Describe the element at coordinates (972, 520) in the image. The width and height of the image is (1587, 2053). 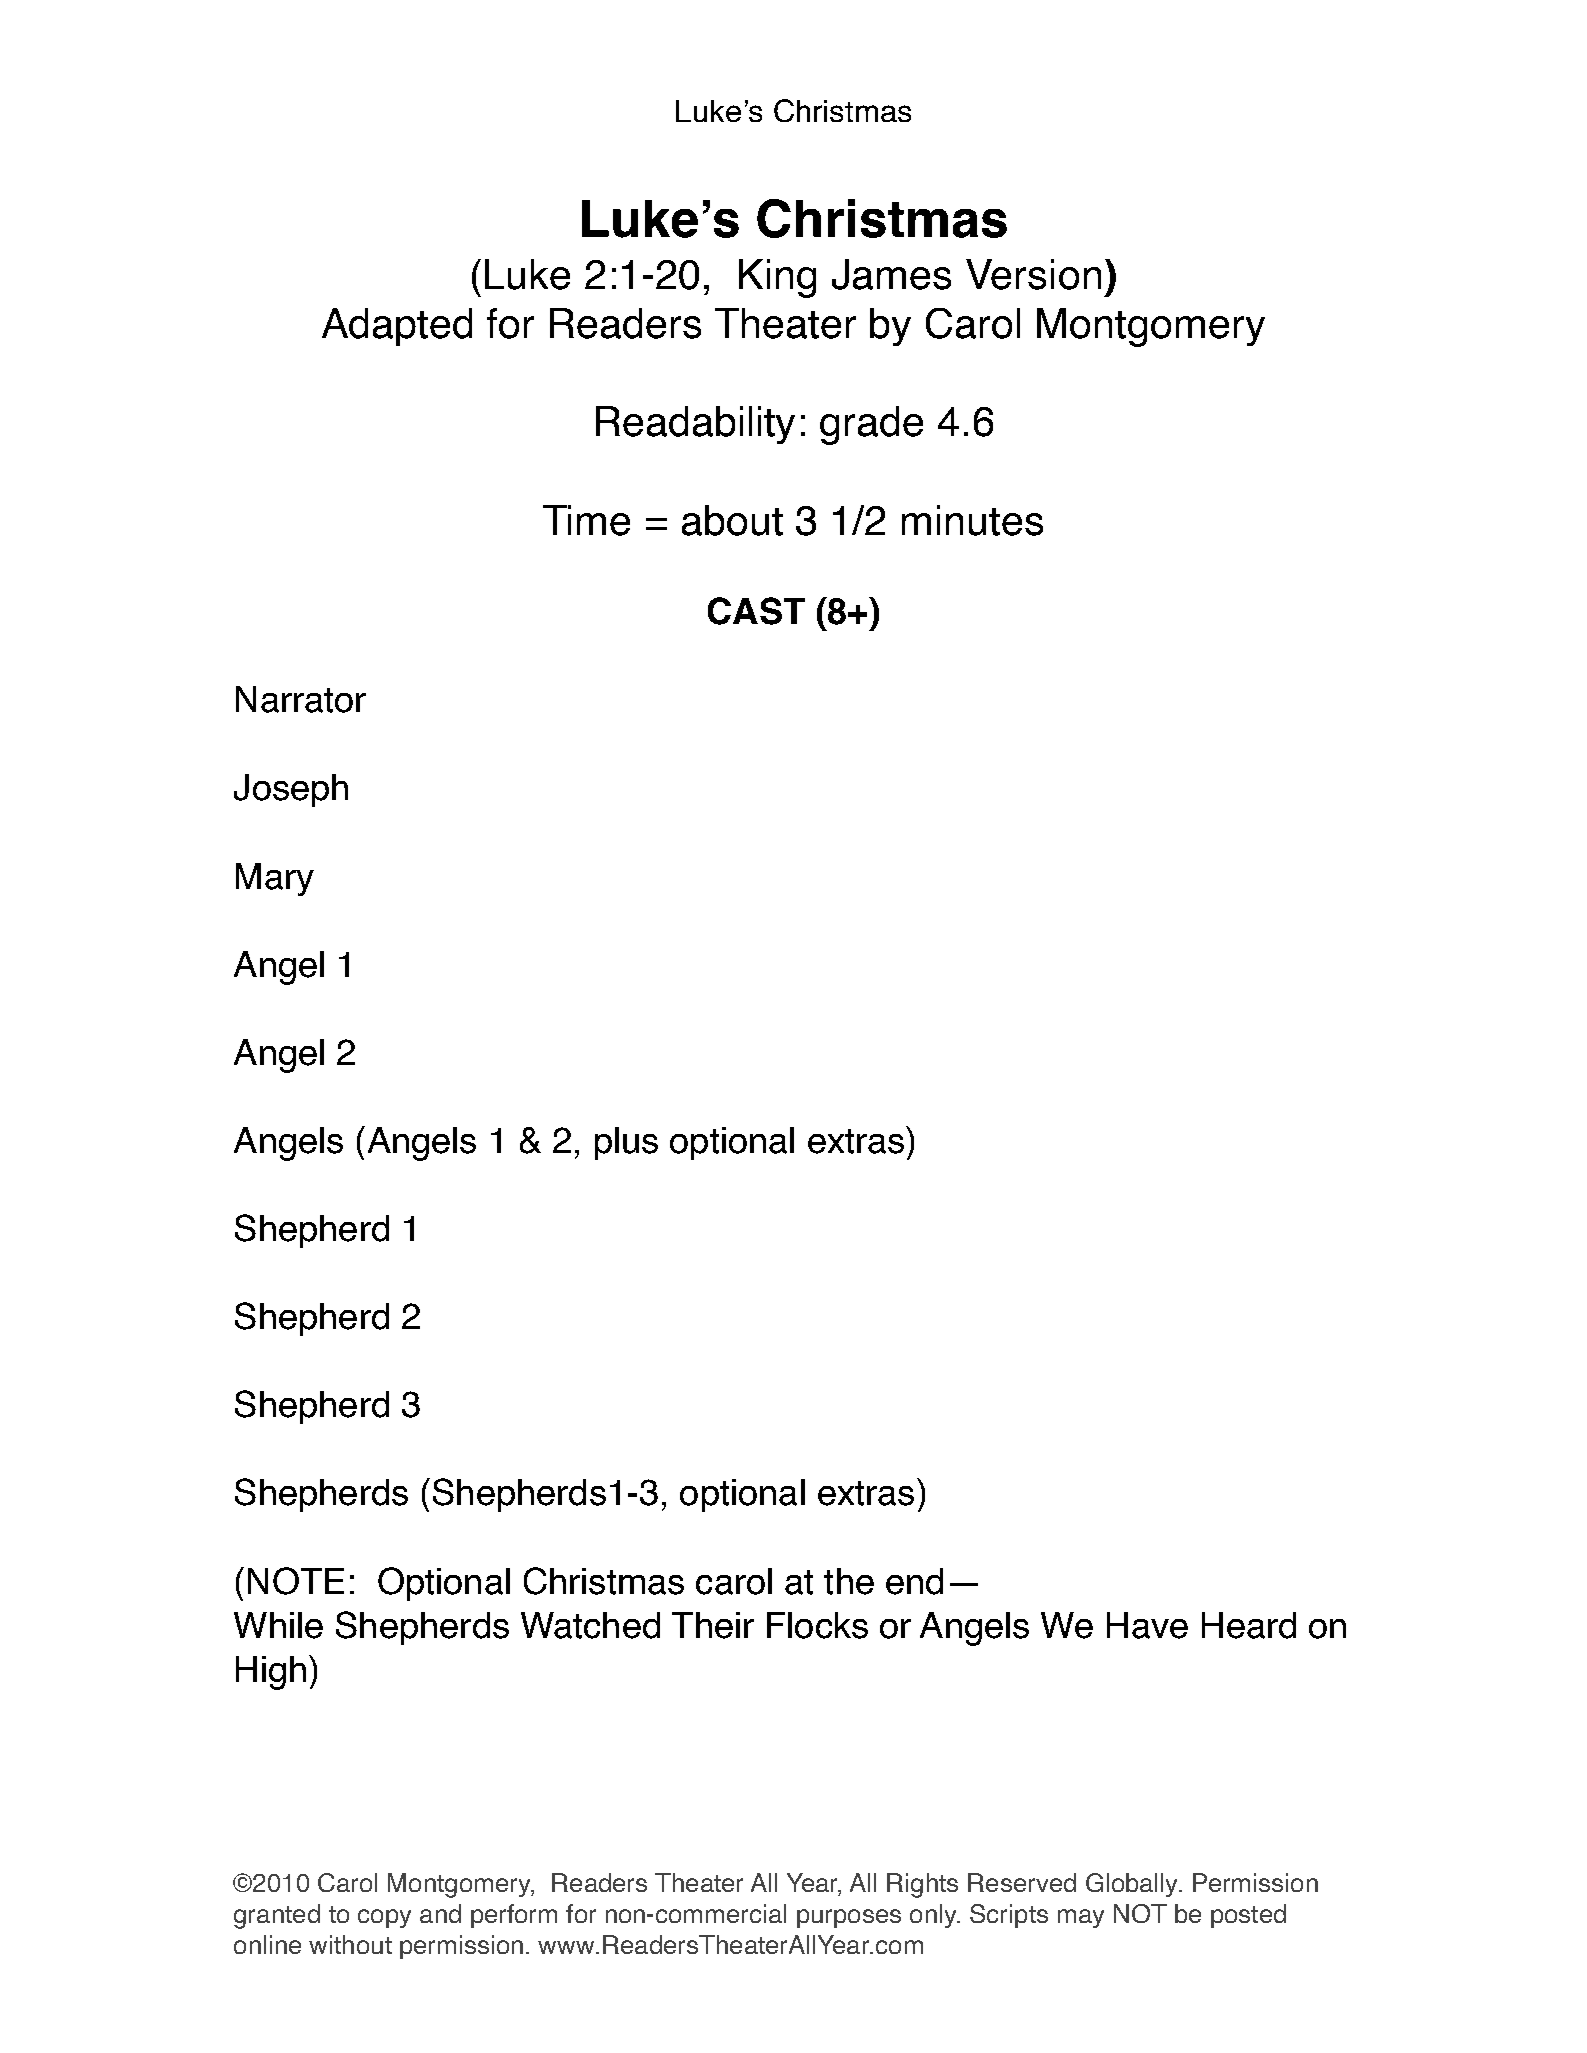
I see `minutes` at that location.
